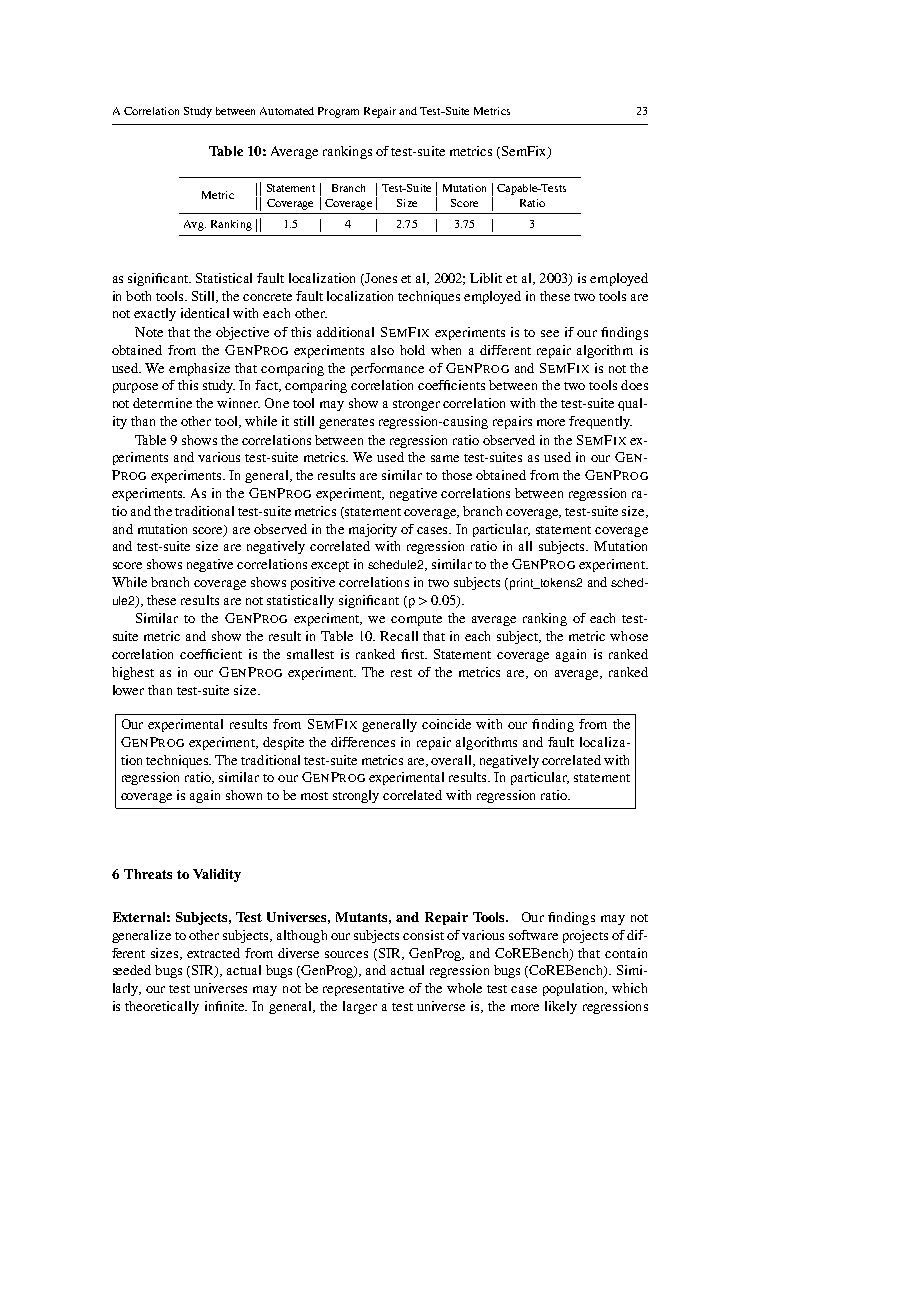 This screenshot has height=1308, width=924. I want to click on extracted, so click(213, 953).
